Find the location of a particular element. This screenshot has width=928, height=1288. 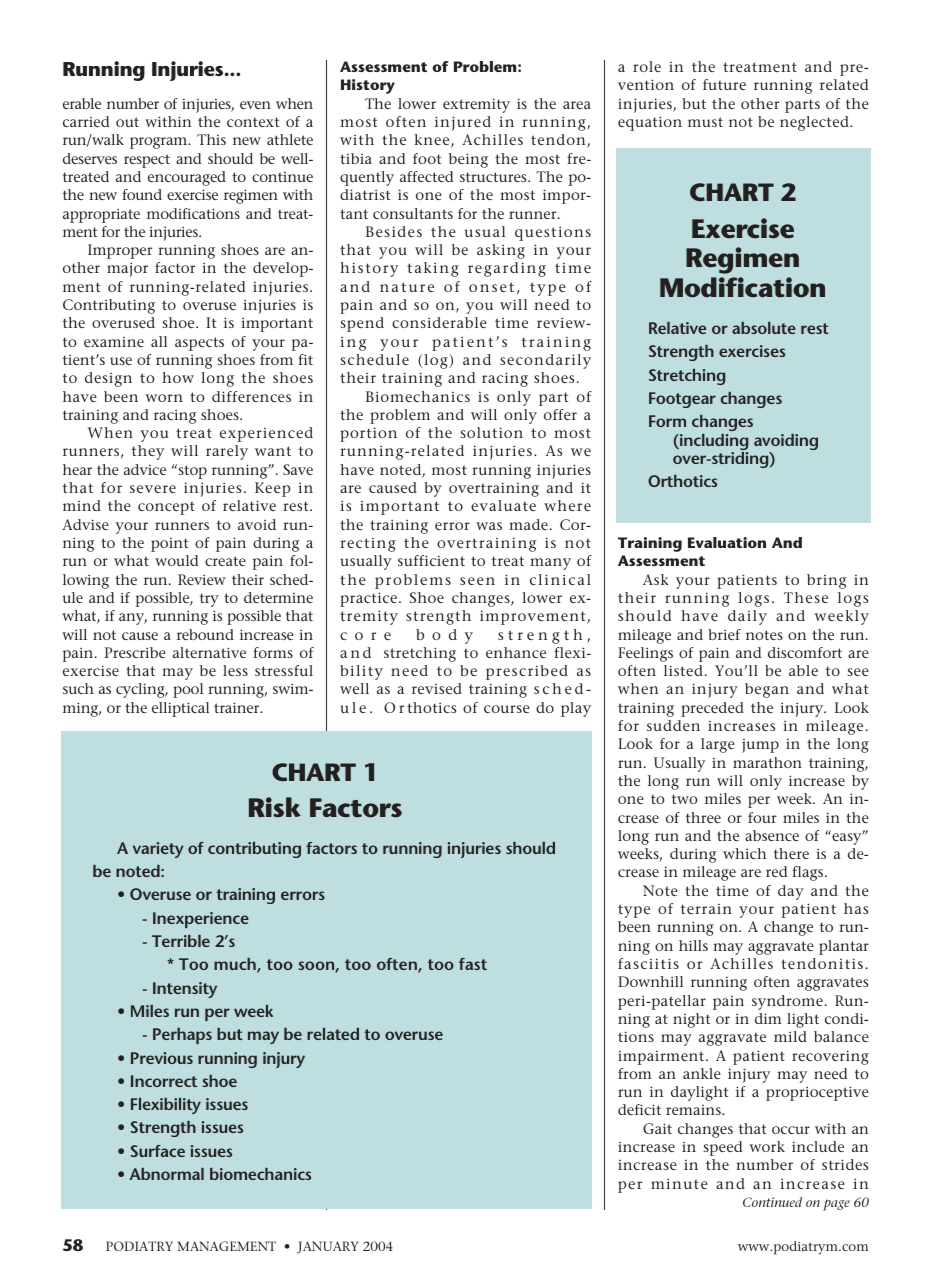

elliptical is located at coordinates (180, 709).
